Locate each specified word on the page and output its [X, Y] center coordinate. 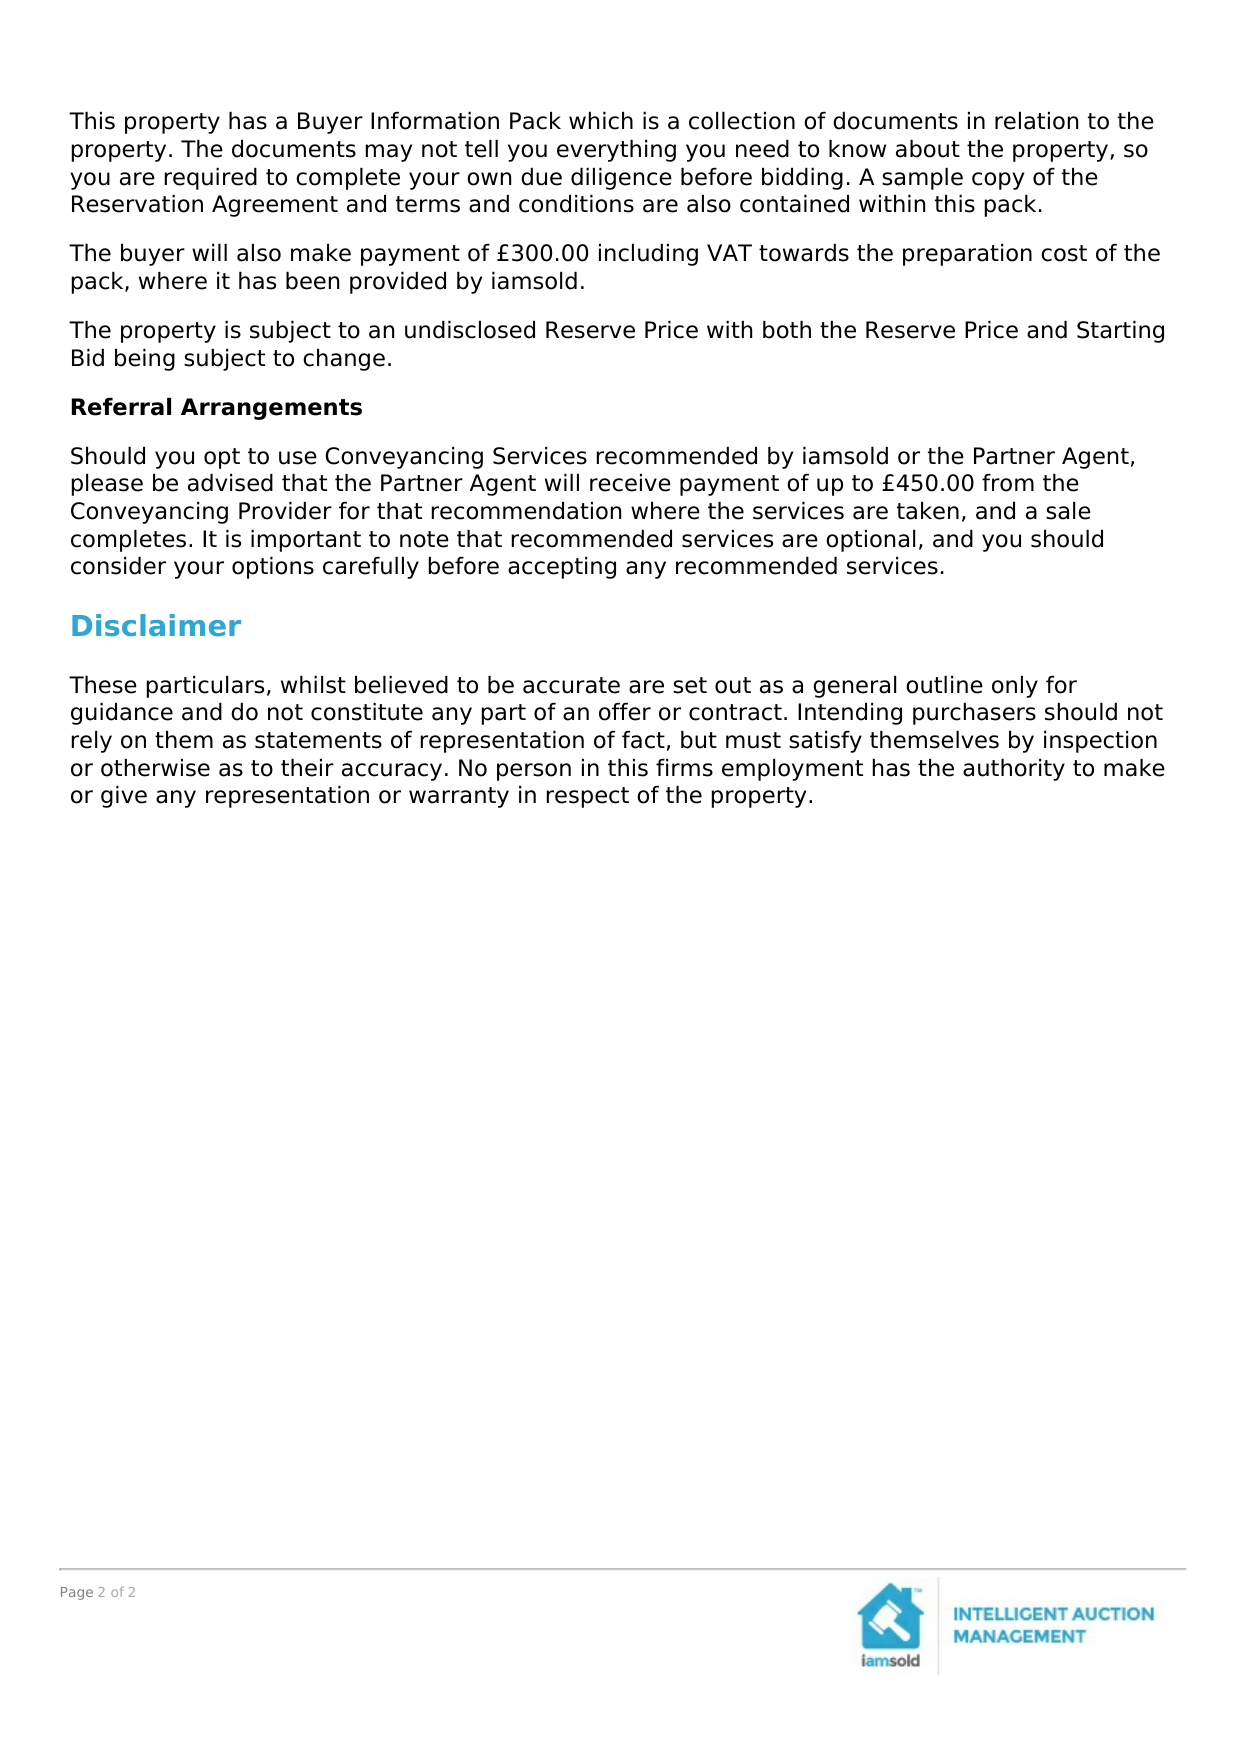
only [1015, 687]
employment [792, 770]
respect [588, 797]
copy [998, 181]
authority [1014, 770]
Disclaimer [156, 625]
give [124, 797]
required [211, 179]
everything [616, 151]
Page [77, 1593]
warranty [459, 797]
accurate [571, 685]
